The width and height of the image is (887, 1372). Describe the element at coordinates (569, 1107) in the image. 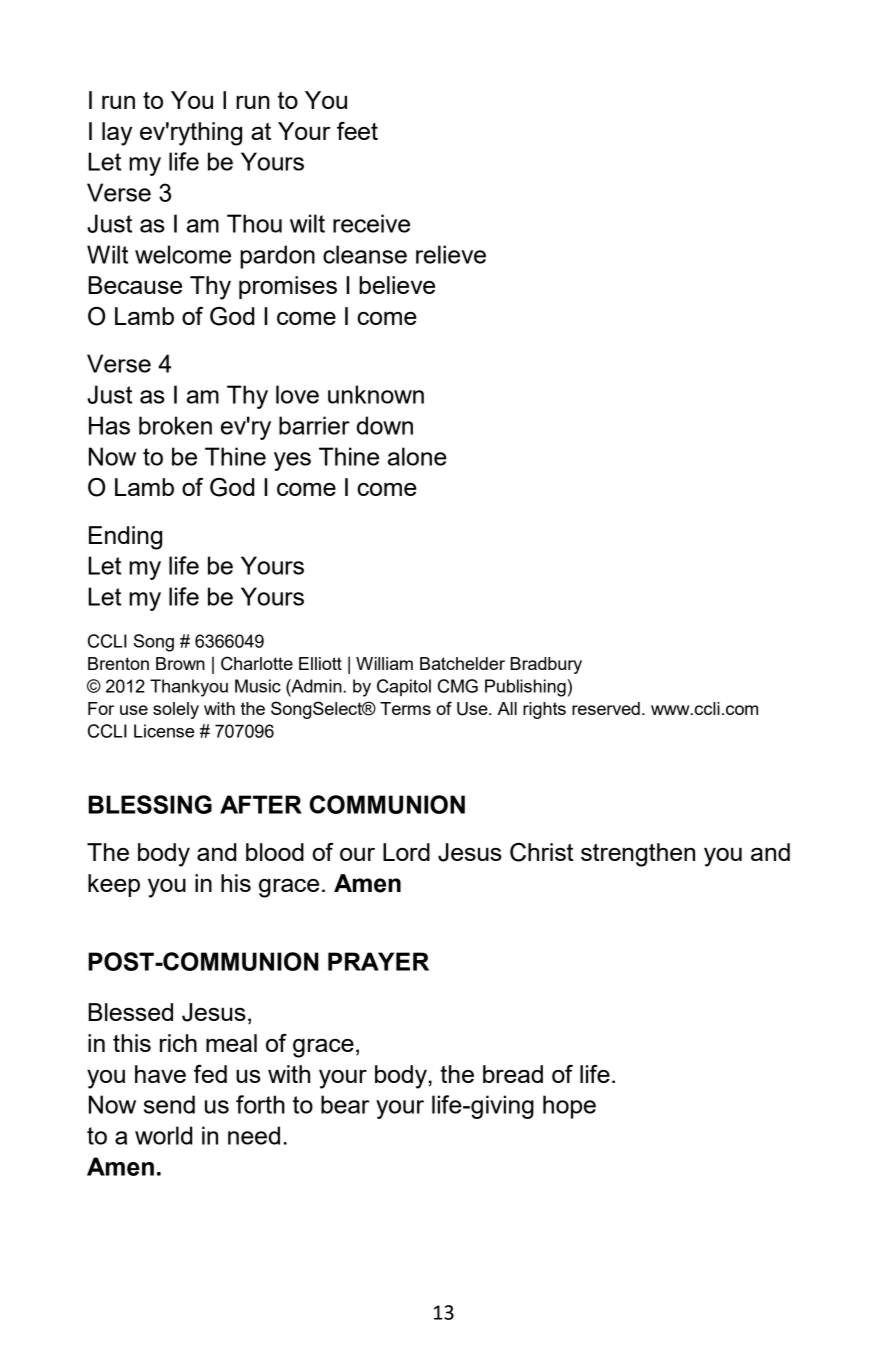

I see `hope` at that location.
